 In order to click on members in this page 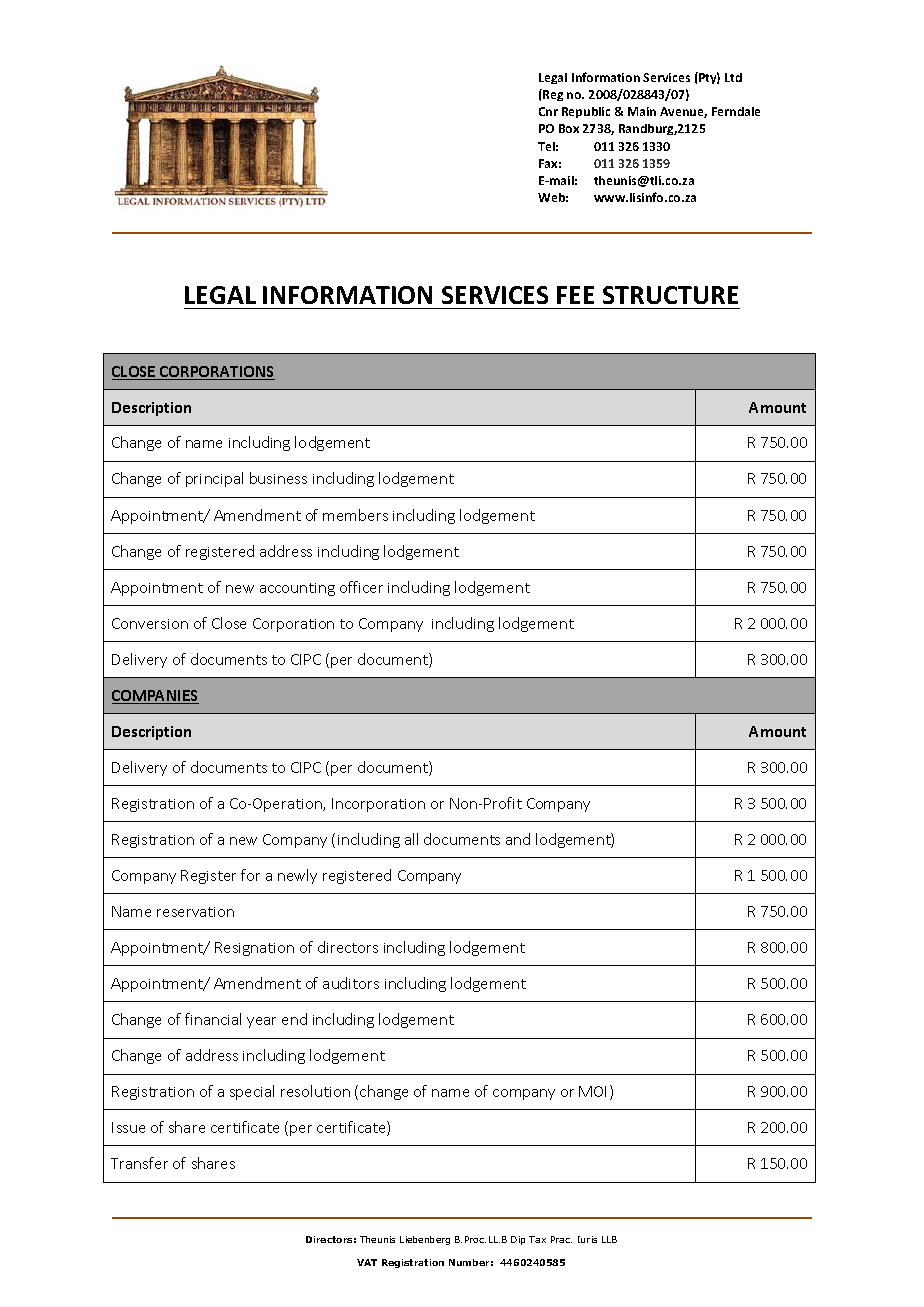, I will do `click(355, 515)`.
